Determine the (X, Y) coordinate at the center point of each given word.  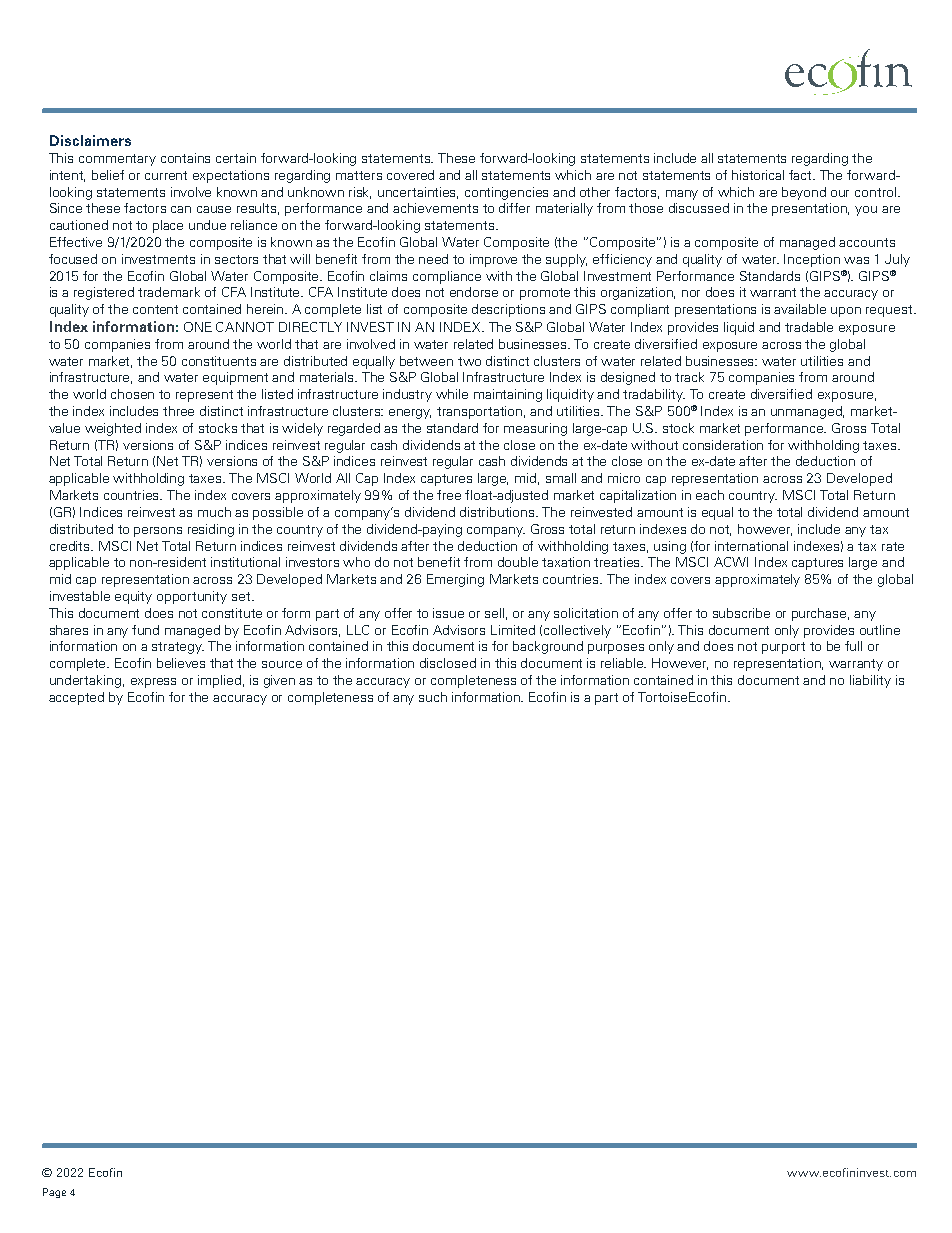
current (166, 175)
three (178, 411)
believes (181, 663)
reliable (623, 663)
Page (54, 1193)
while (452, 394)
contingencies (506, 193)
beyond (804, 193)
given (279, 681)
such (433, 697)
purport (783, 648)
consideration (723, 445)
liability (870, 681)
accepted (76, 698)
